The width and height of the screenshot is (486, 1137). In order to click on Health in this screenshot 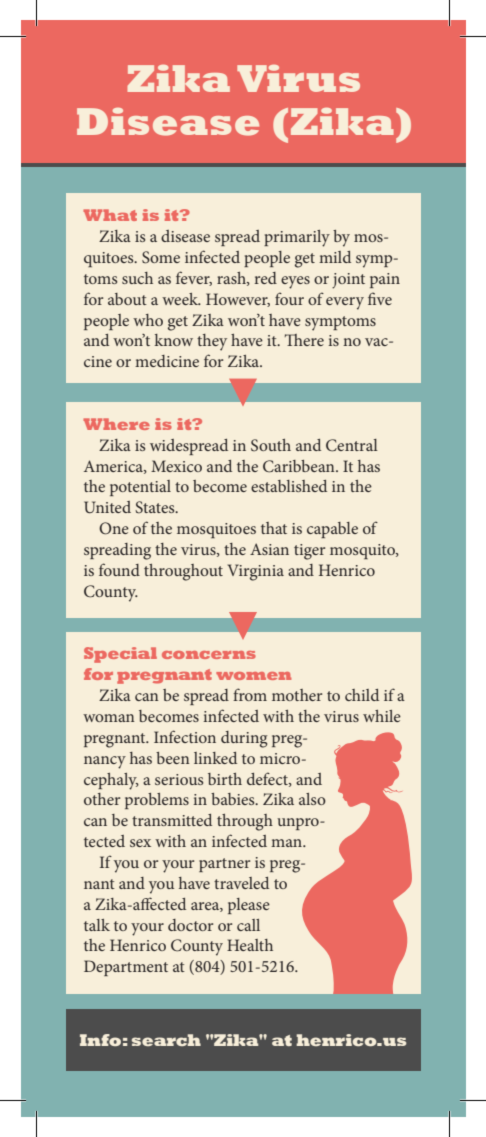, I will do `click(250, 945)`.
